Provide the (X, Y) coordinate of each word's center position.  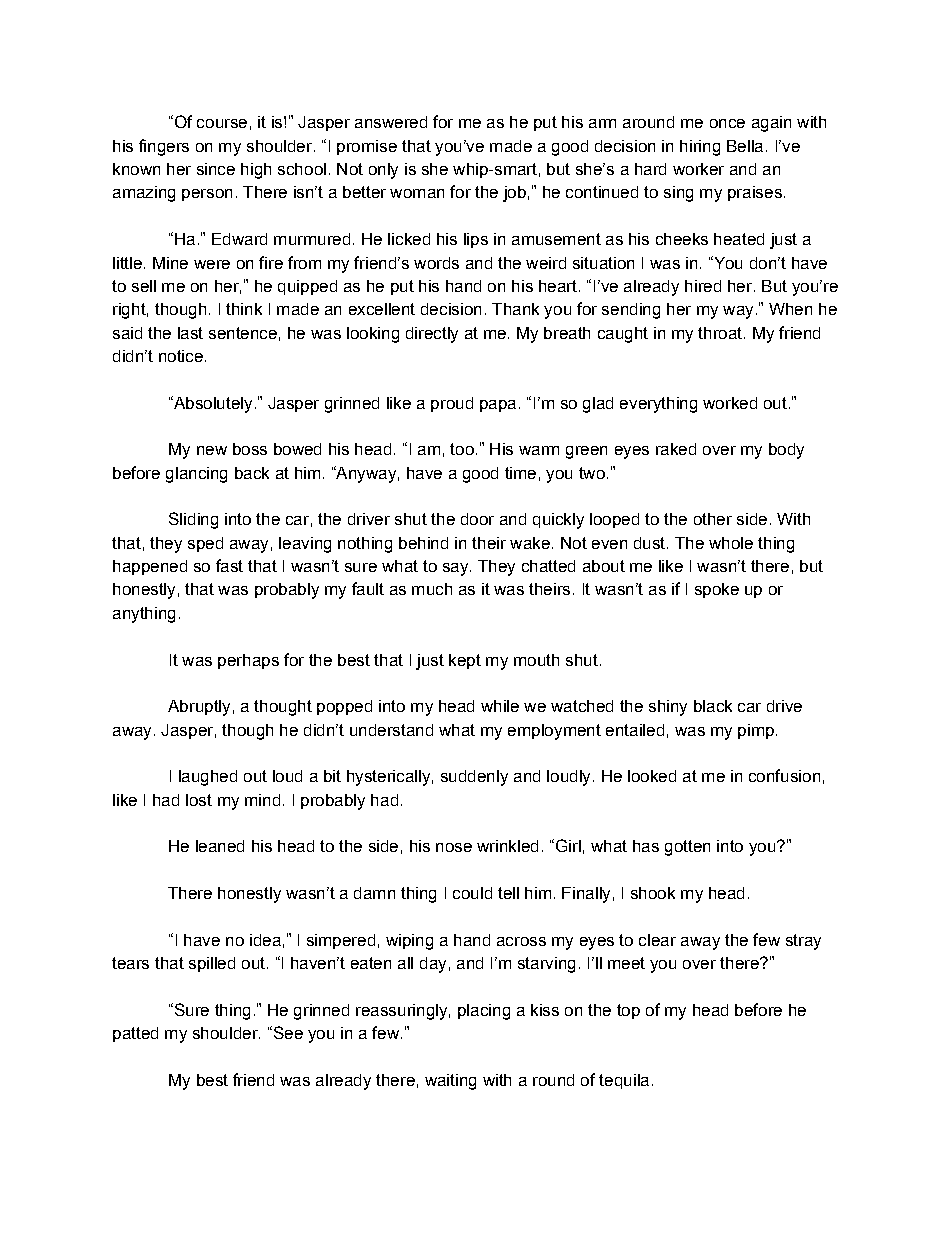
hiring (700, 148)
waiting (450, 1082)
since (216, 169)
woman (417, 193)
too (462, 449)
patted (135, 1034)
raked (676, 449)
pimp (756, 731)
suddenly (474, 778)
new (212, 450)
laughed (208, 778)
